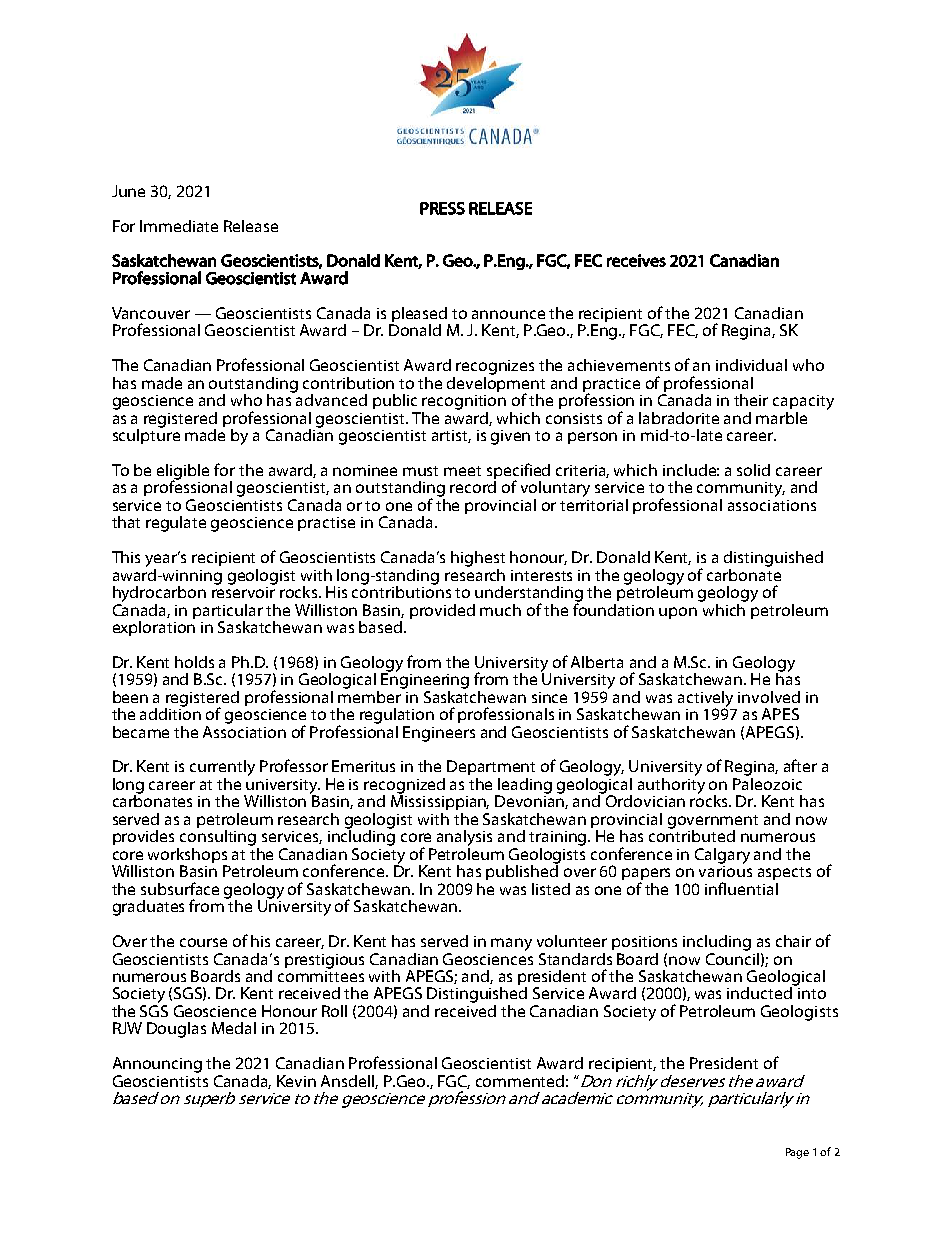 The width and height of the screenshot is (952, 1233). Describe the element at coordinates (157, 1065) in the screenshot. I see `Announcing` at that location.
